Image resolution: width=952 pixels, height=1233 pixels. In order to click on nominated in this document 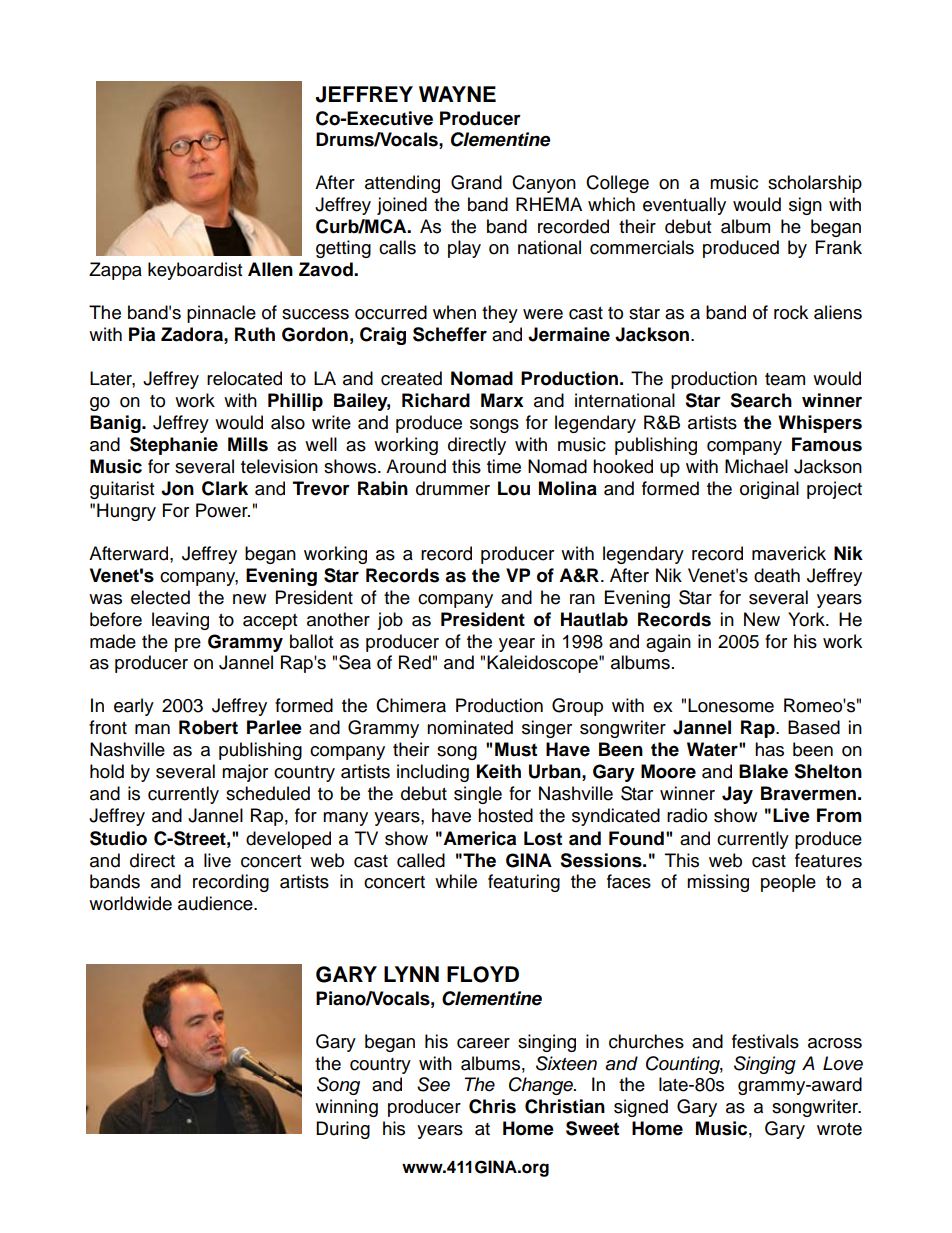, I will do `click(470, 727)`.
